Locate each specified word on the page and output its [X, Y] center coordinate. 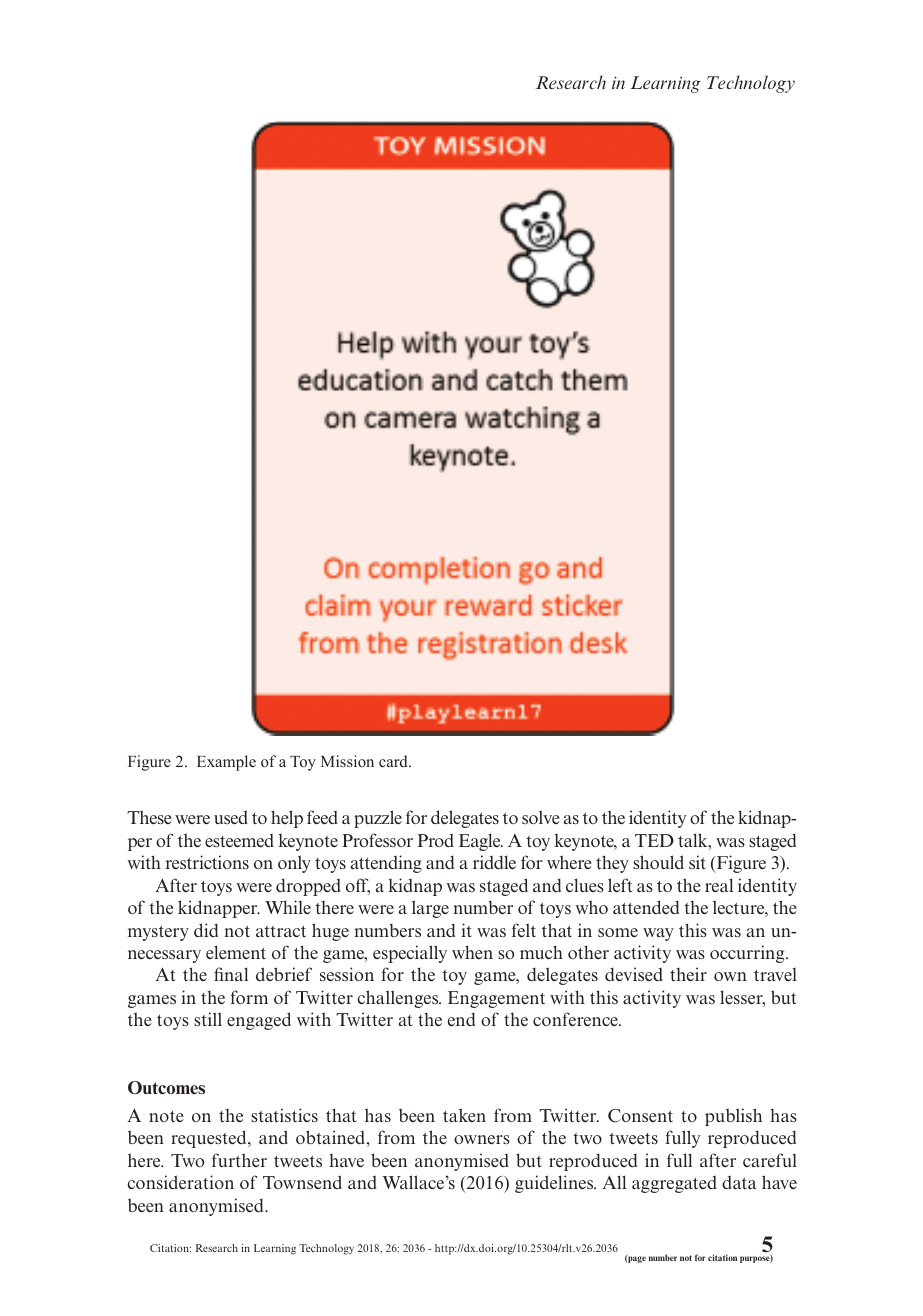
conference [576, 1019]
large [430, 909]
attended [646, 907]
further [239, 1160]
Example [226, 763]
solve [541, 817]
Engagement [496, 999]
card [394, 761]
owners [482, 1140]
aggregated [674, 1184]
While [288, 907]
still [208, 1019]
